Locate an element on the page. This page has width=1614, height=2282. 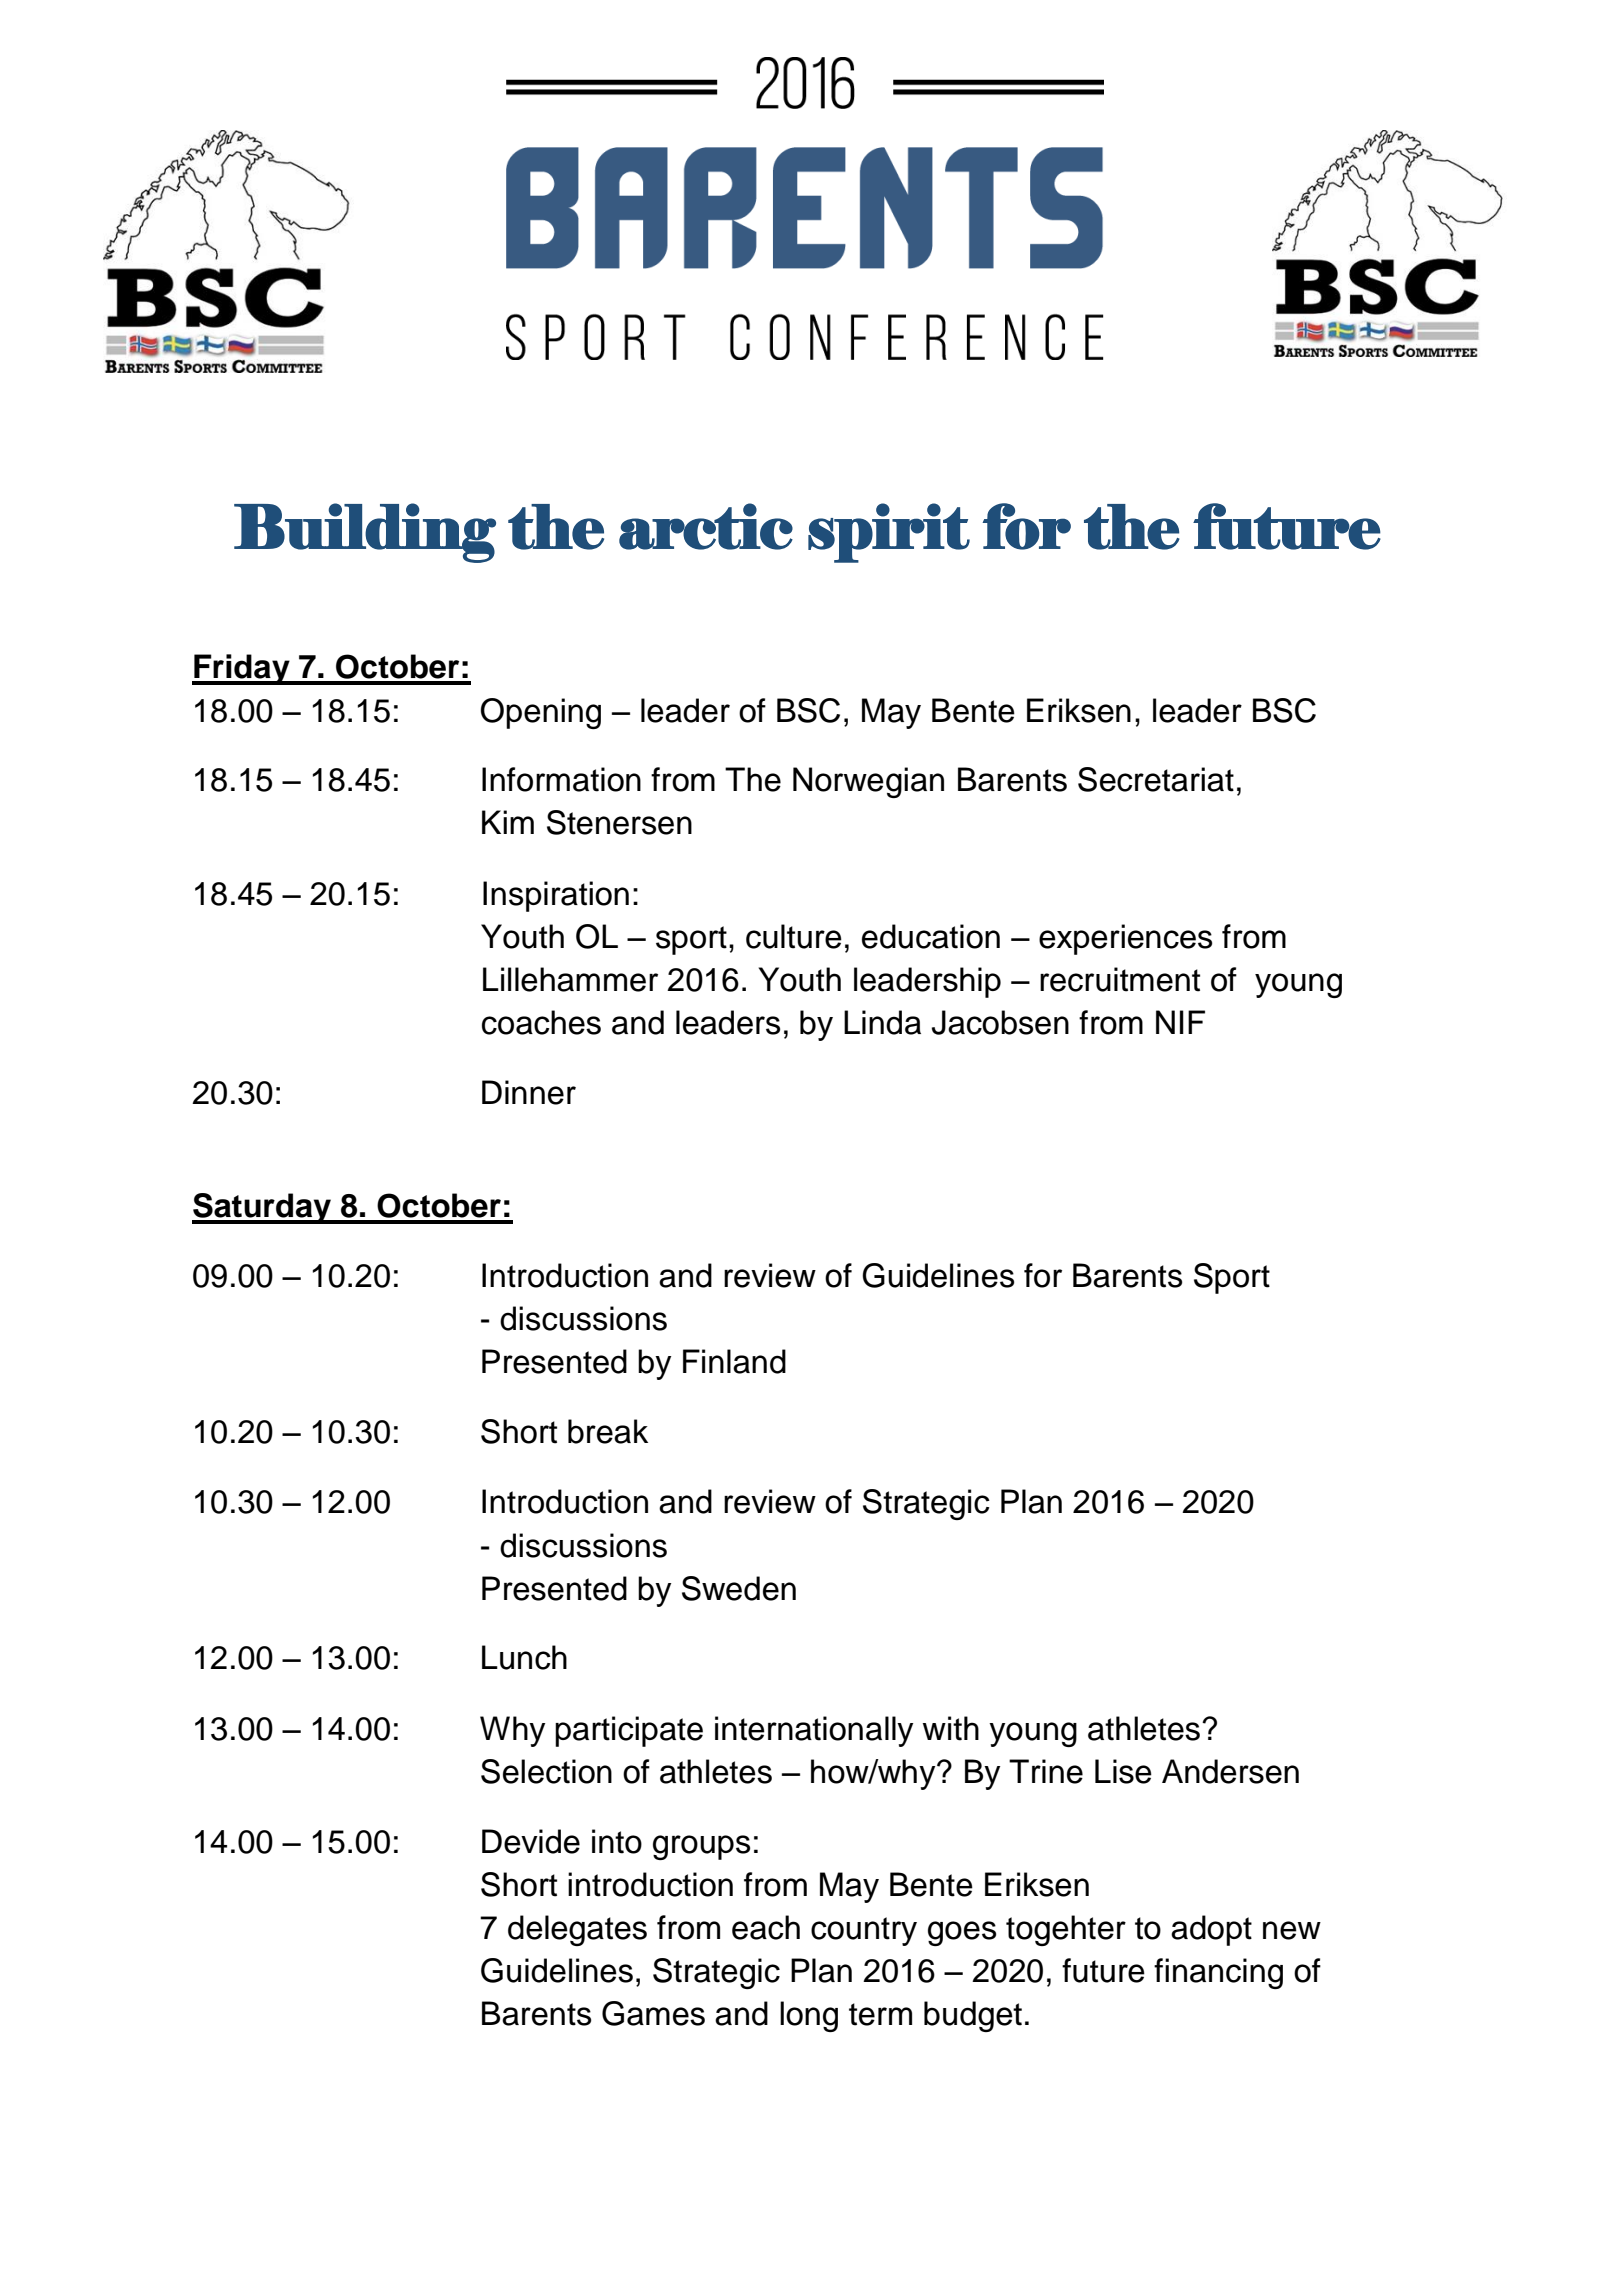
Linda is located at coordinates (882, 1022).
